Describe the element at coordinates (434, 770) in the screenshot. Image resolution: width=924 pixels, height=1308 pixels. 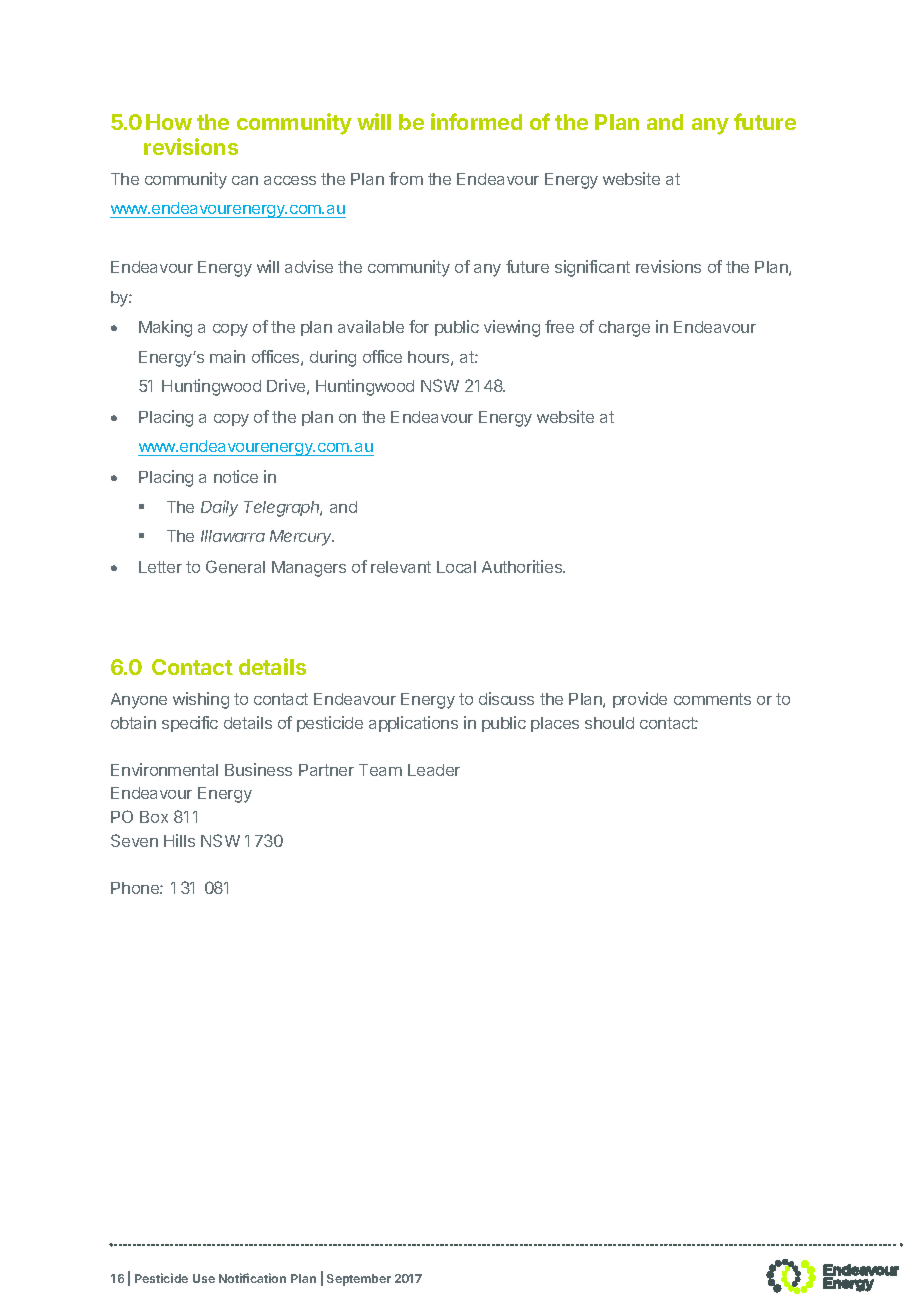
I see `Leader` at that location.
